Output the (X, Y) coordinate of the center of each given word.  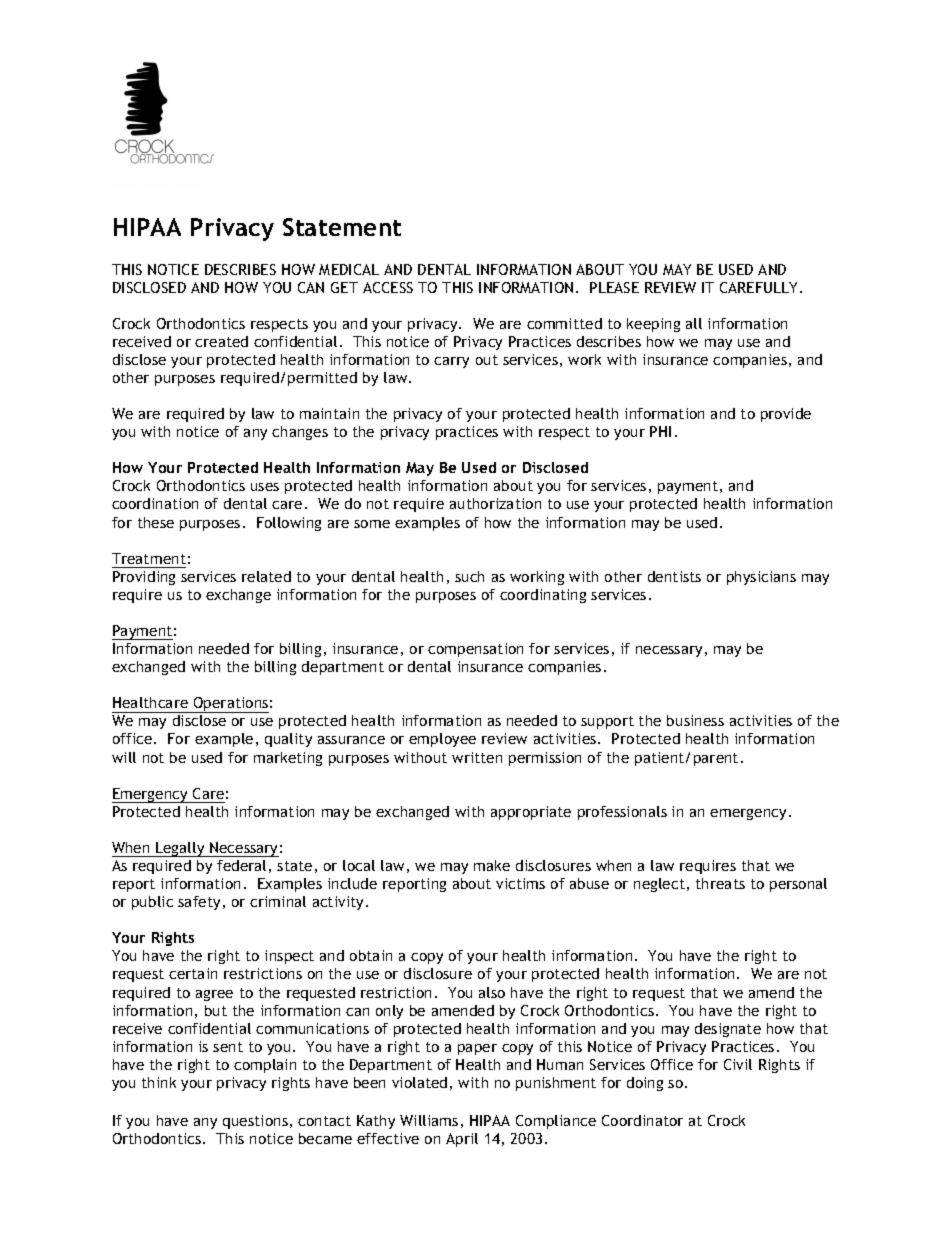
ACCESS (388, 287)
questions (255, 1122)
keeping (653, 325)
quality (288, 740)
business (695, 720)
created (221, 341)
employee (442, 740)
